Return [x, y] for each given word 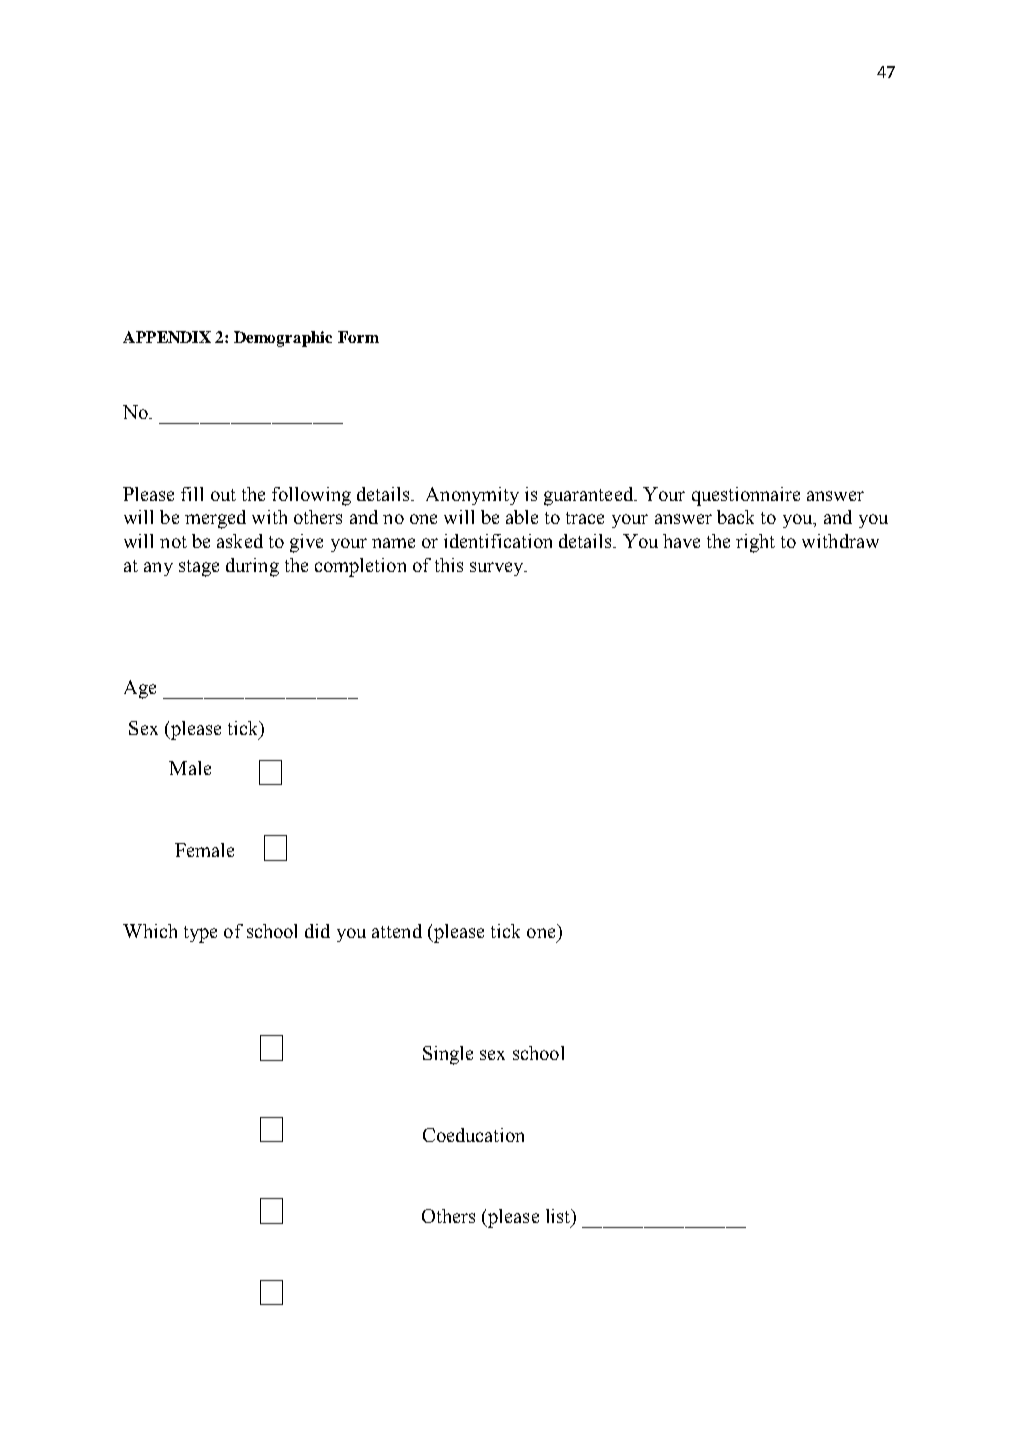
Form [358, 337]
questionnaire [746, 496]
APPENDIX [167, 337]
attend [397, 931]
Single [448, 1055]
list [559, 1216]
